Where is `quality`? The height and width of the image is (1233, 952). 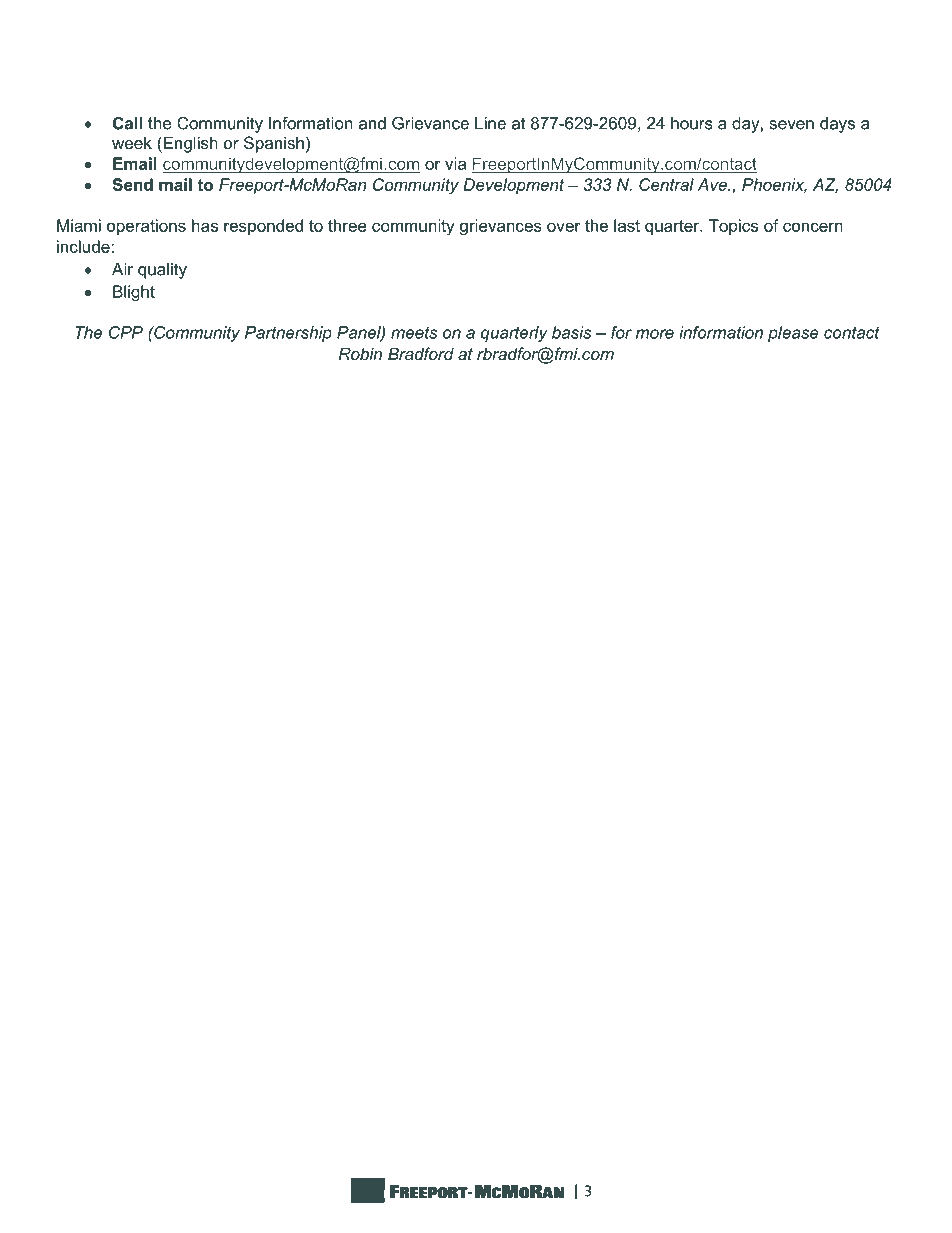 quality is located at coordinates (162, 271).
